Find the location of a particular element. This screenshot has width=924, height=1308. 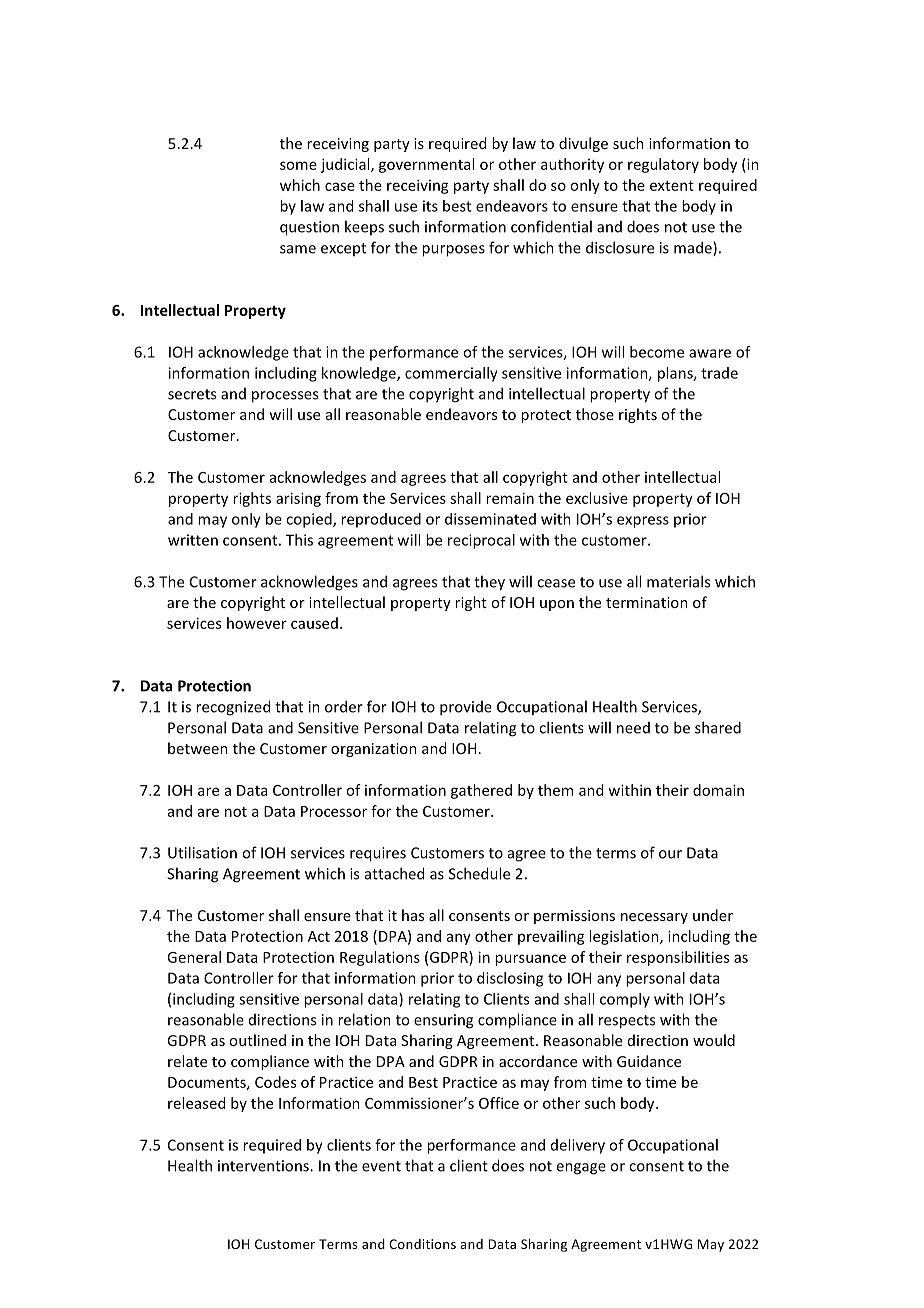

responsibilities is located at coordinates (678, 958).
